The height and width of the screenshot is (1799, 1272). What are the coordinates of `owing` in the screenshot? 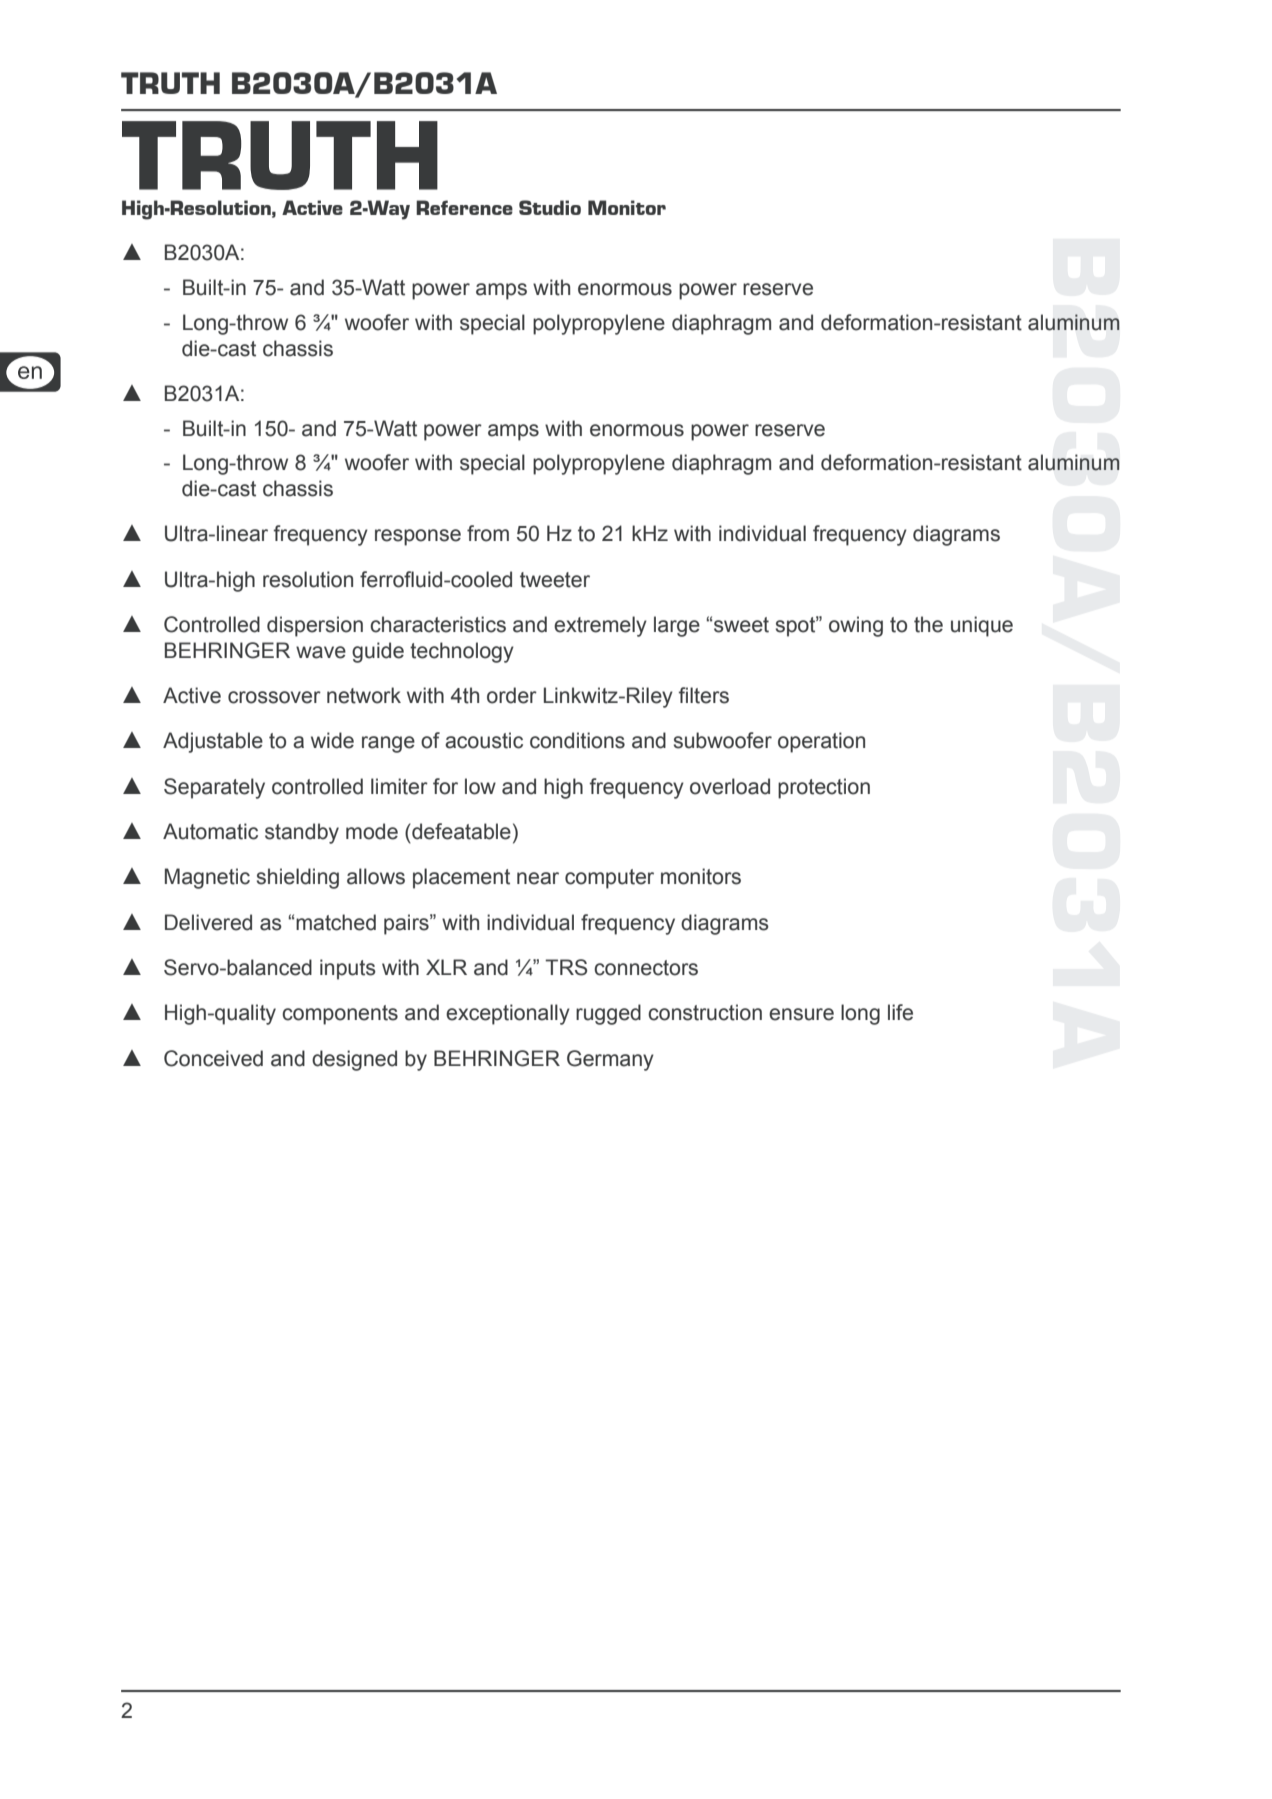 It's located at (856, 626).
